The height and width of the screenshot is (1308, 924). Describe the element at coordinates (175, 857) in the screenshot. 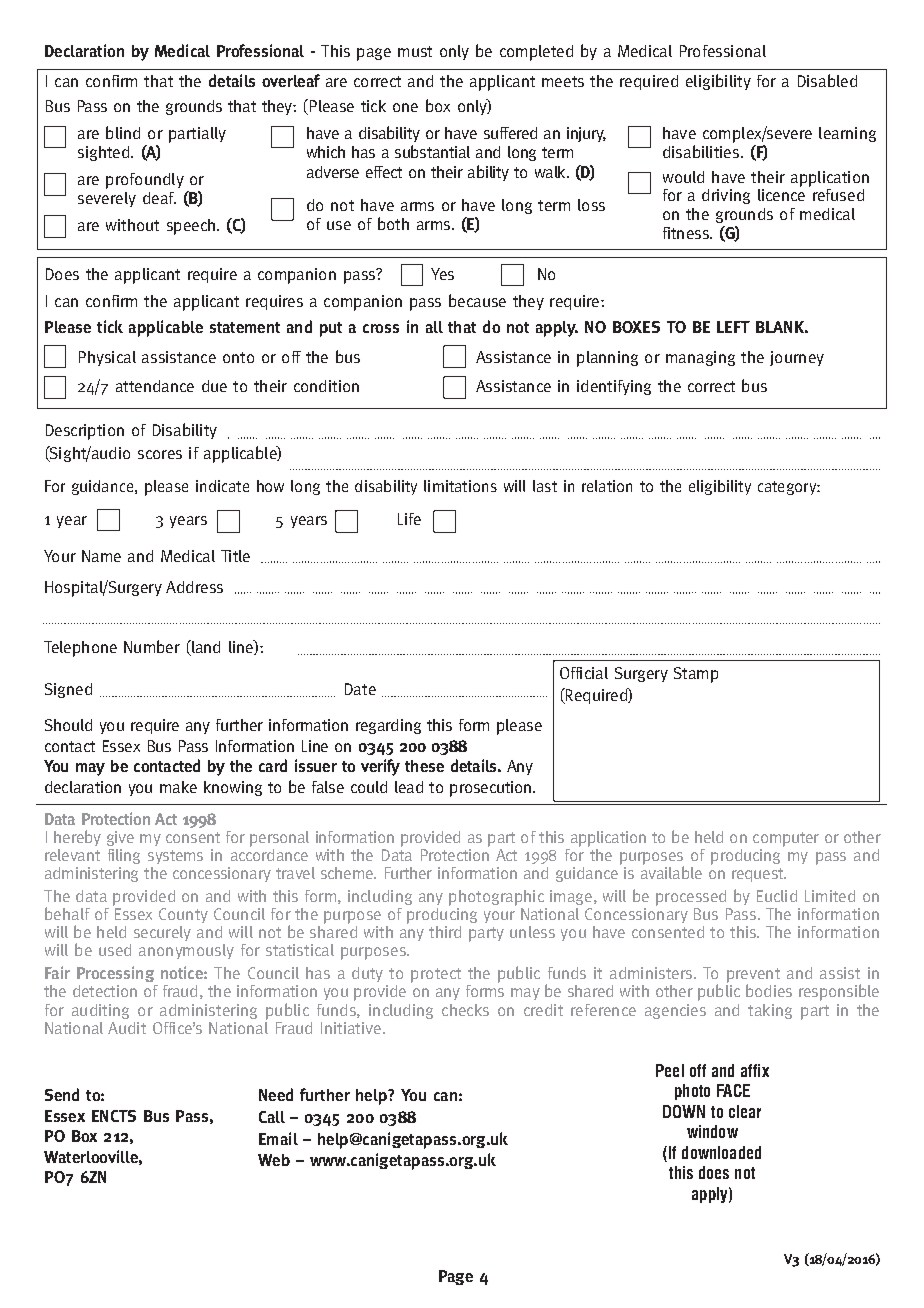

I see `systems` at that location.
